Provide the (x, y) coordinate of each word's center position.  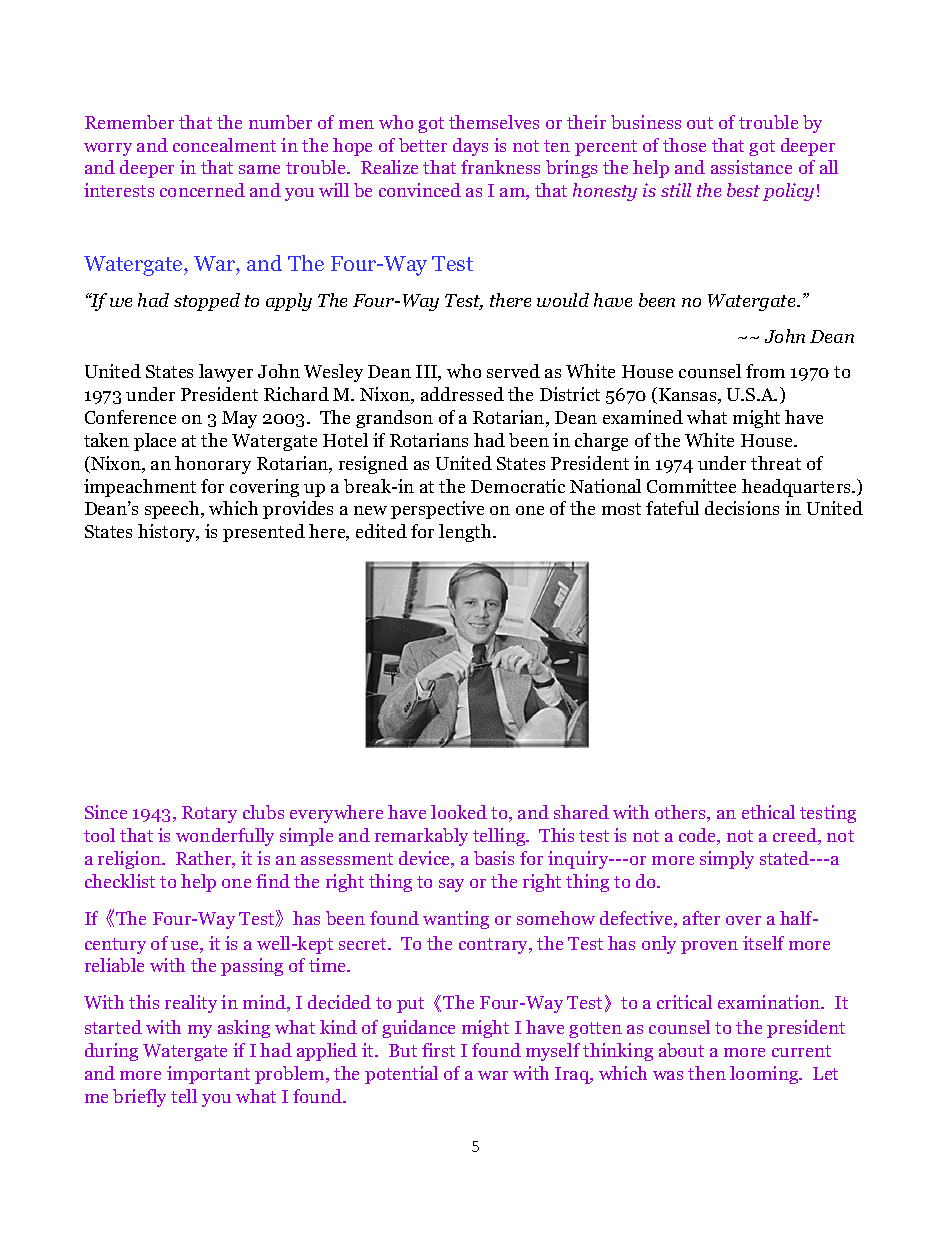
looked (459, 812)
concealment (224, 145)
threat (776, 463)
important (208, 1075)
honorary (213, 465)
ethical (768, 812)
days (470, 147)
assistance (751, 167)
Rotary (209, 814)
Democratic (518, 486)
